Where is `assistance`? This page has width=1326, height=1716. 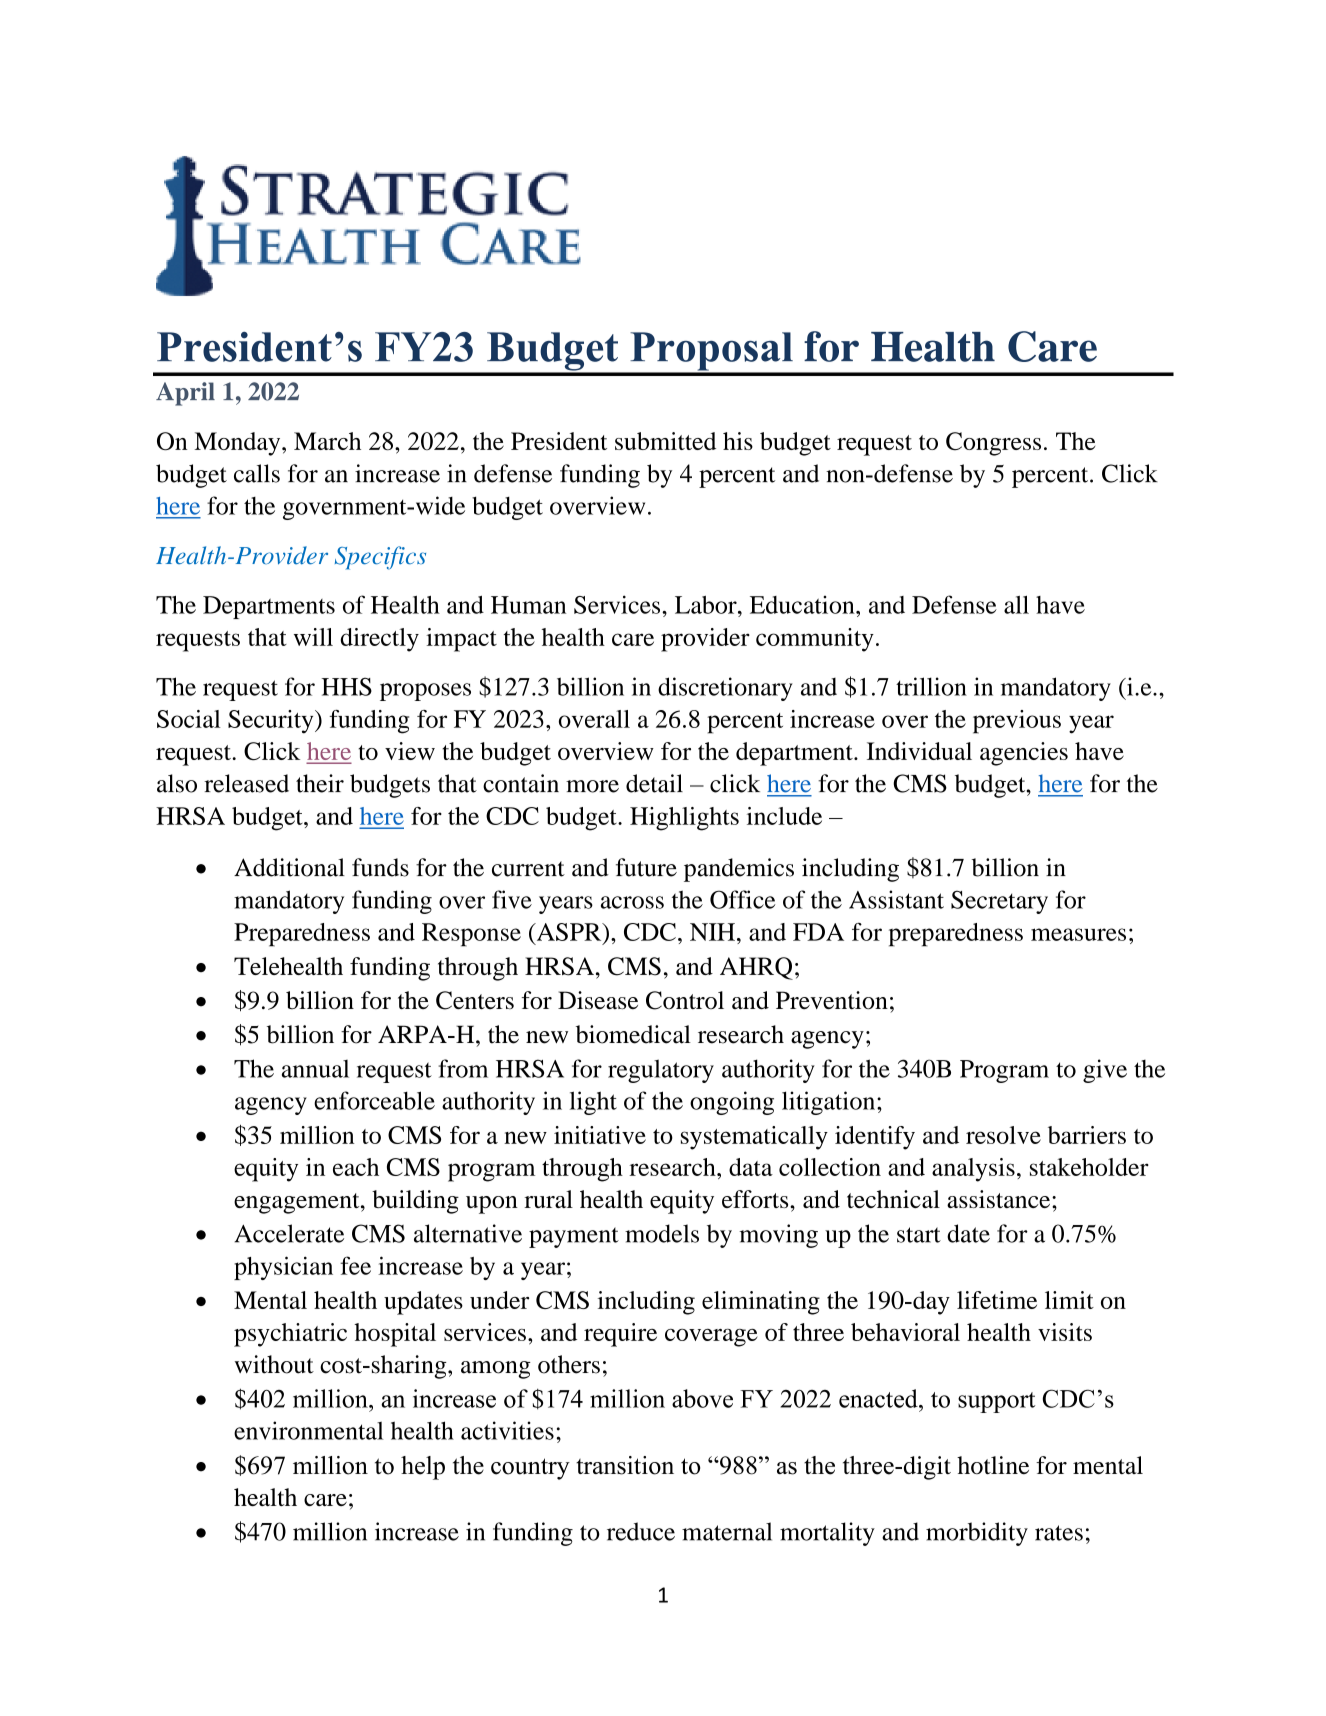 assistance is located at coordinates (1000, 1199).
